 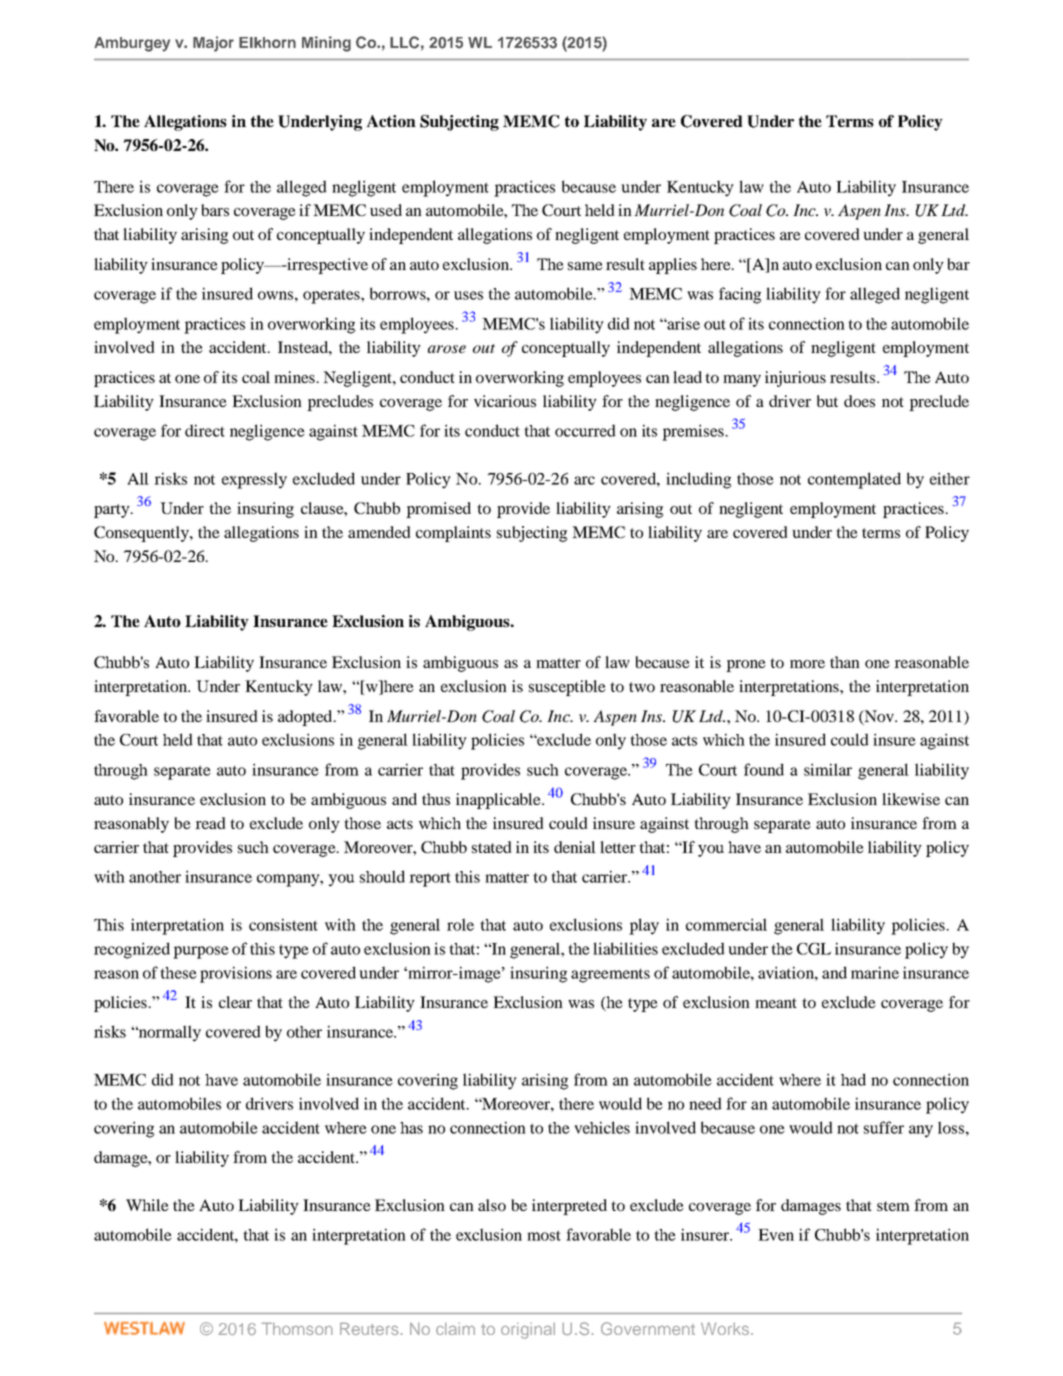 I want to click on applies, so click(x=673, y=266).
